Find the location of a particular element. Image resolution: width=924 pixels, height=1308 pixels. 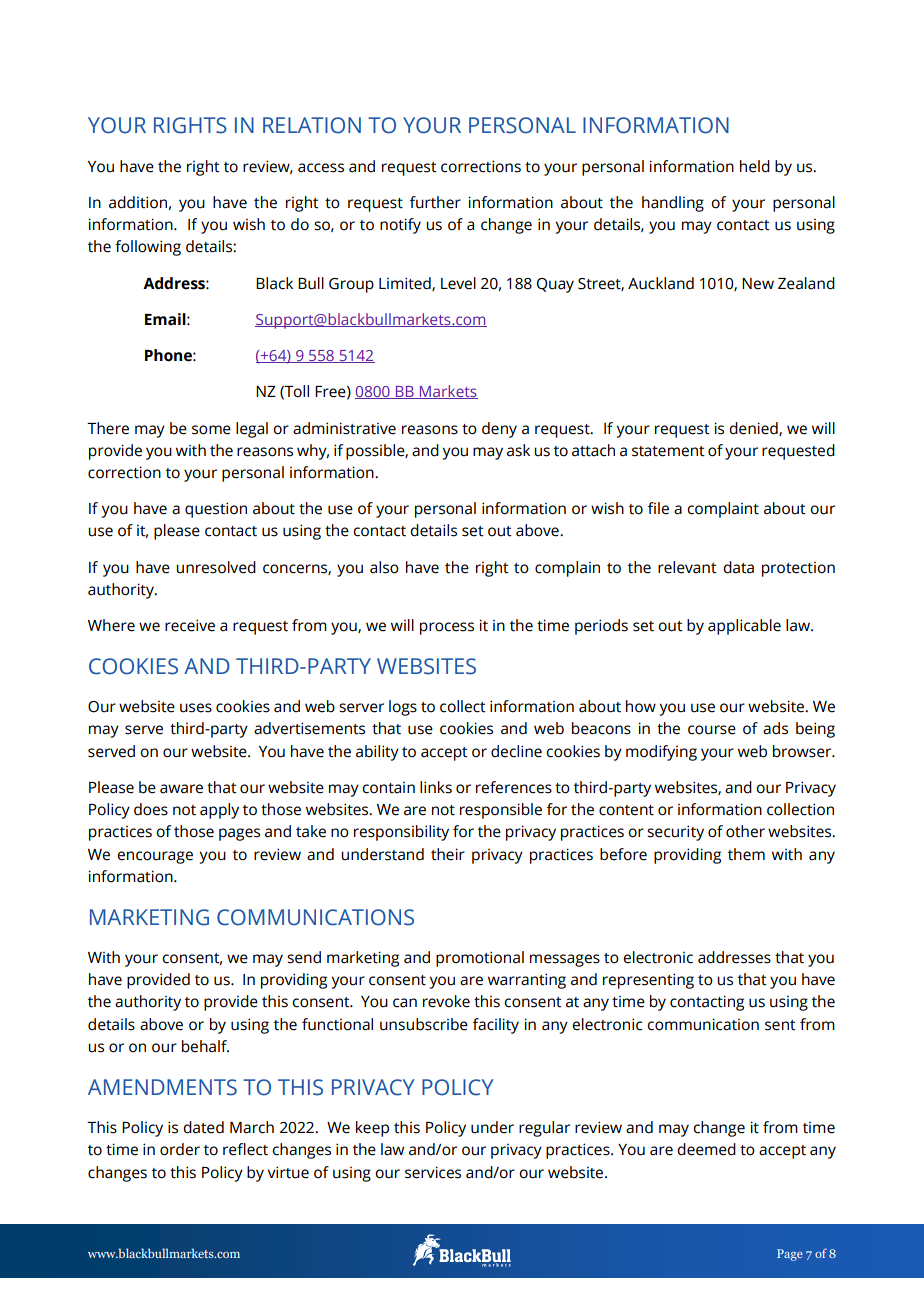

data is located at coordinates (738, 567).
